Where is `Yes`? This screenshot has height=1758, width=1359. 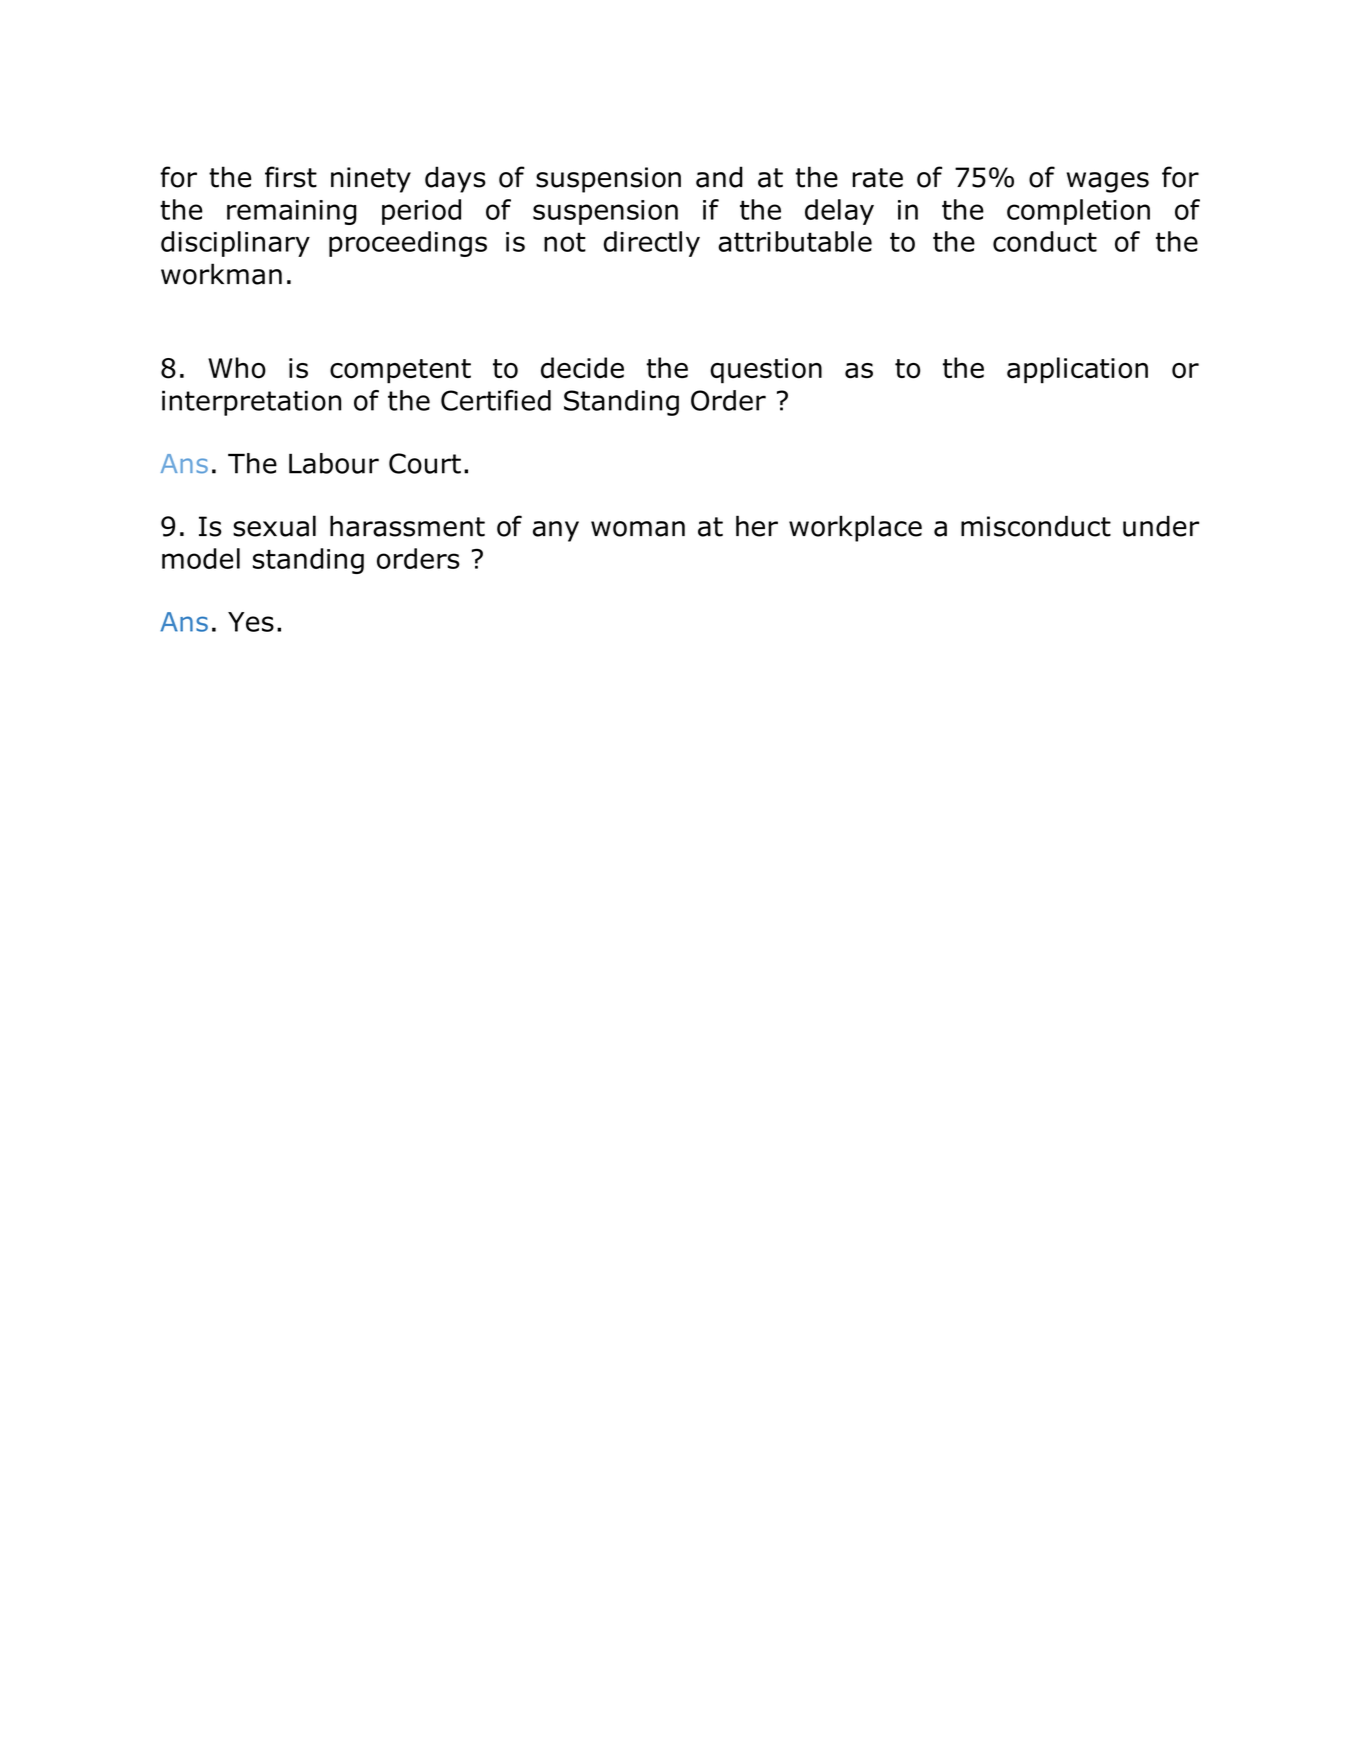
Yes is located at coordinates (251, 622).
